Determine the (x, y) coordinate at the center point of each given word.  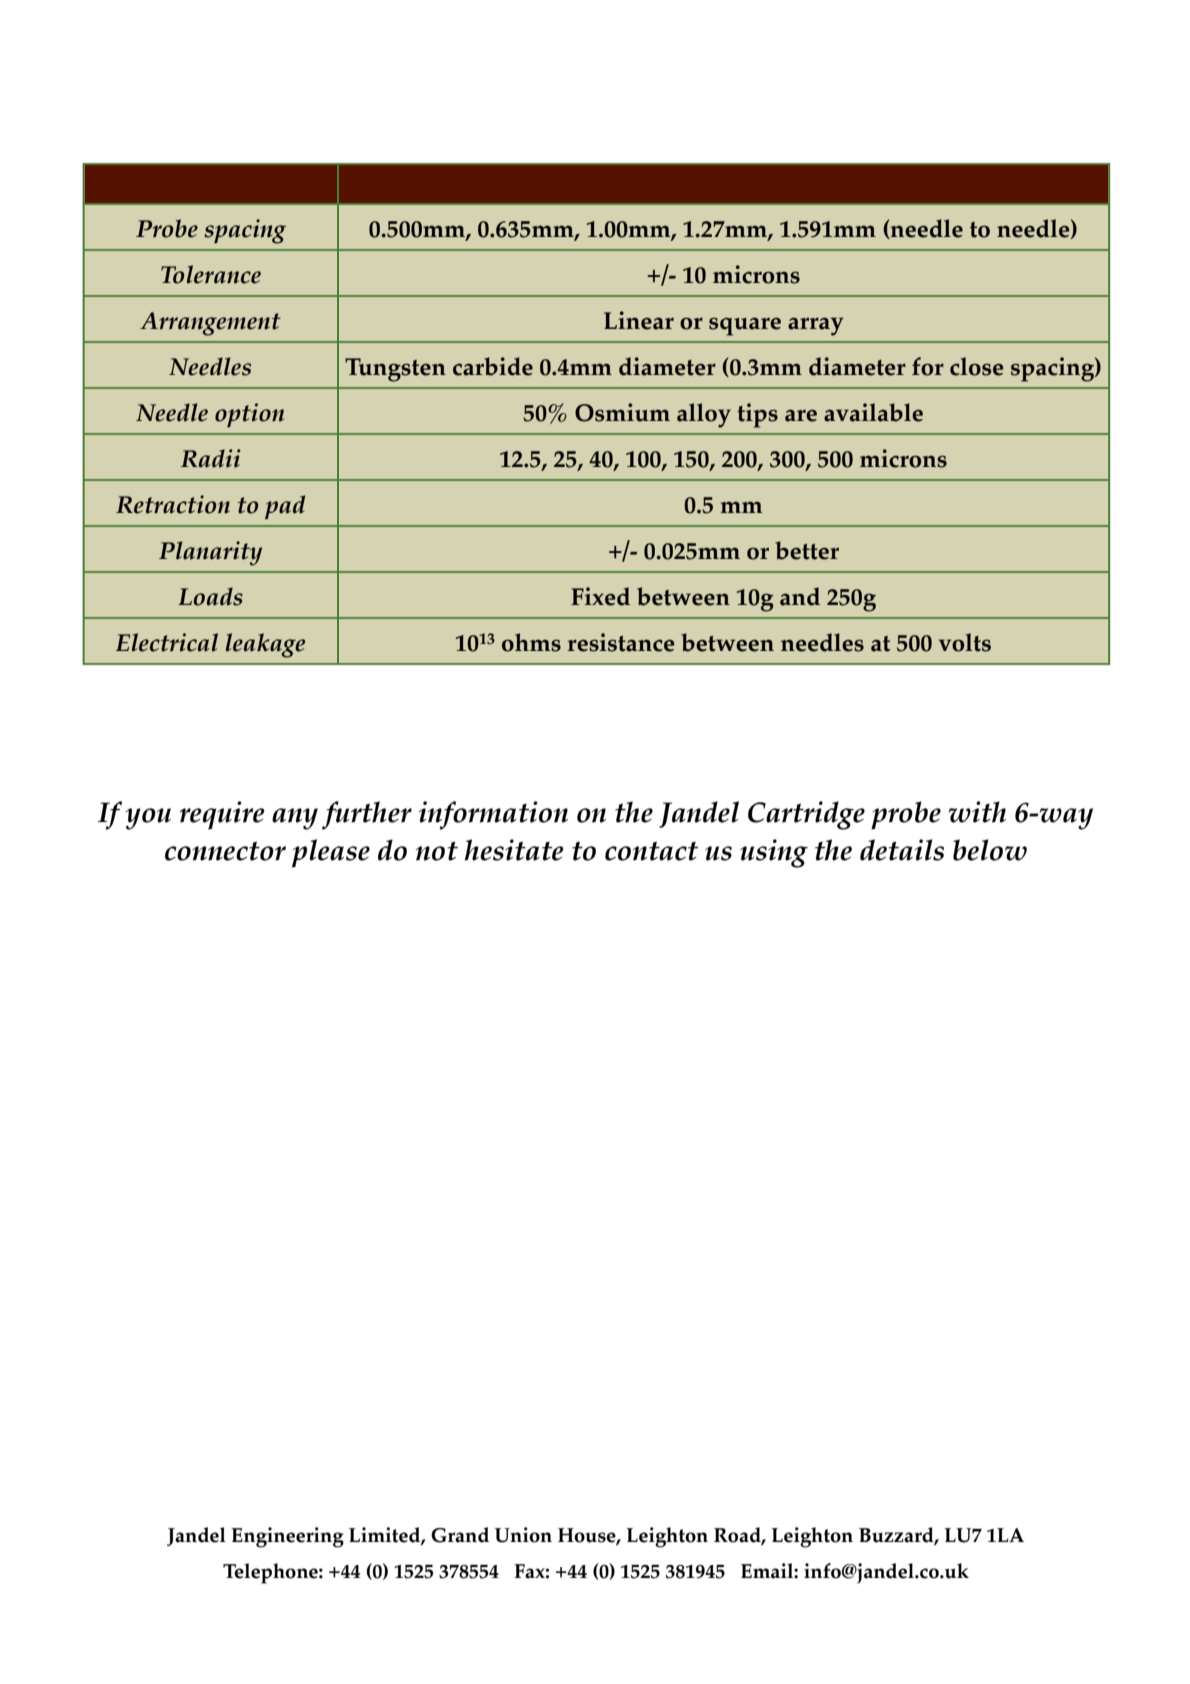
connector (225, 851)
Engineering (287, 1537)
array (816, 326)
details (902, 850)
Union (523, 1535)
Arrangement (210, 324)
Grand (460, 1535)
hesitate (514, 850)
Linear (639, 320)
